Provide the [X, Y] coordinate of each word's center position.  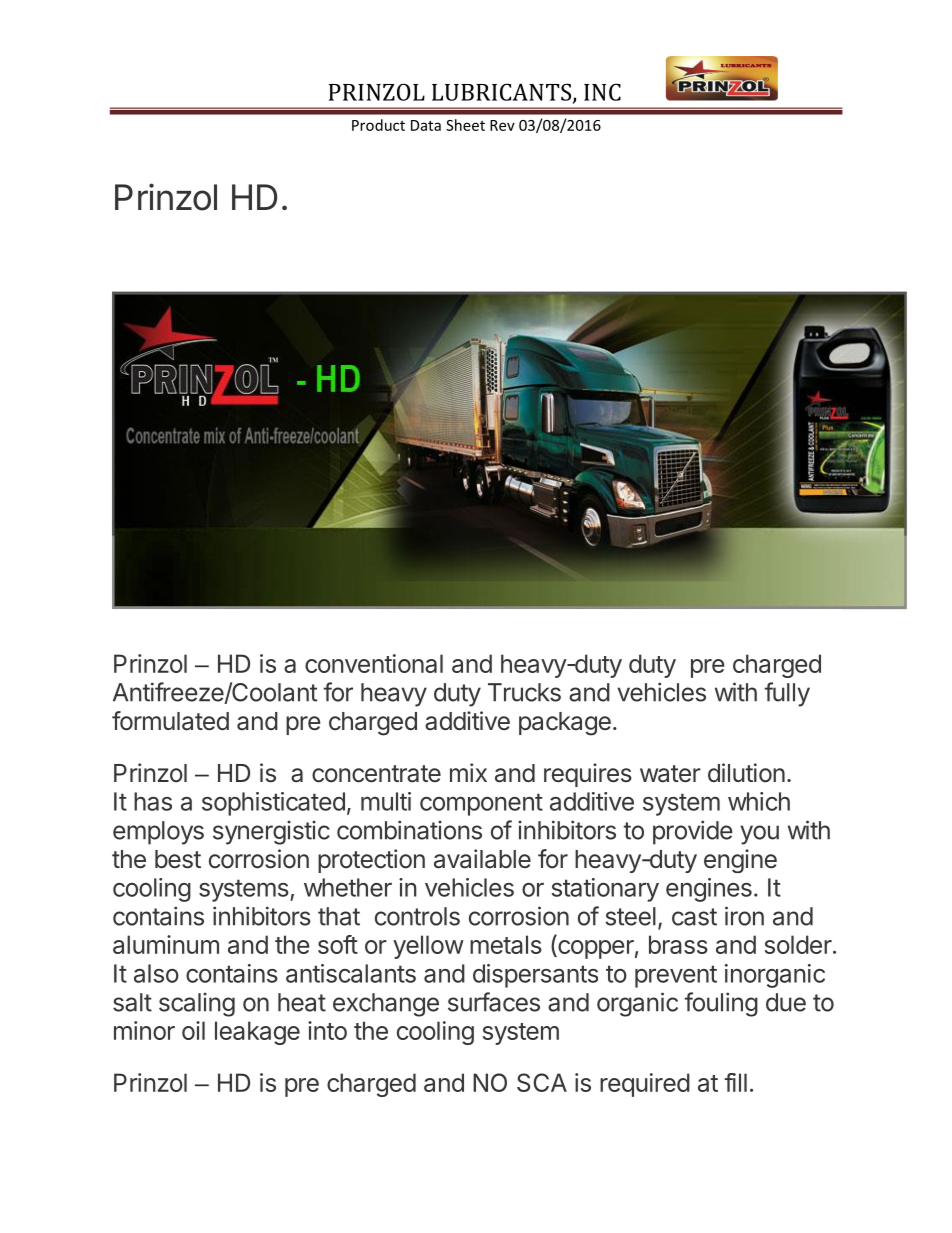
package [565, 724]
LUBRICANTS [501, 92]
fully [787, 694]
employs [158, 833]
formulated [170, 721]
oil [193, 1030]
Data [426, 125]
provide [693, 832]
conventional [374, 663]
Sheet [465, 125]
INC [602, 92]
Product [378, 125]
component [481, 804]
